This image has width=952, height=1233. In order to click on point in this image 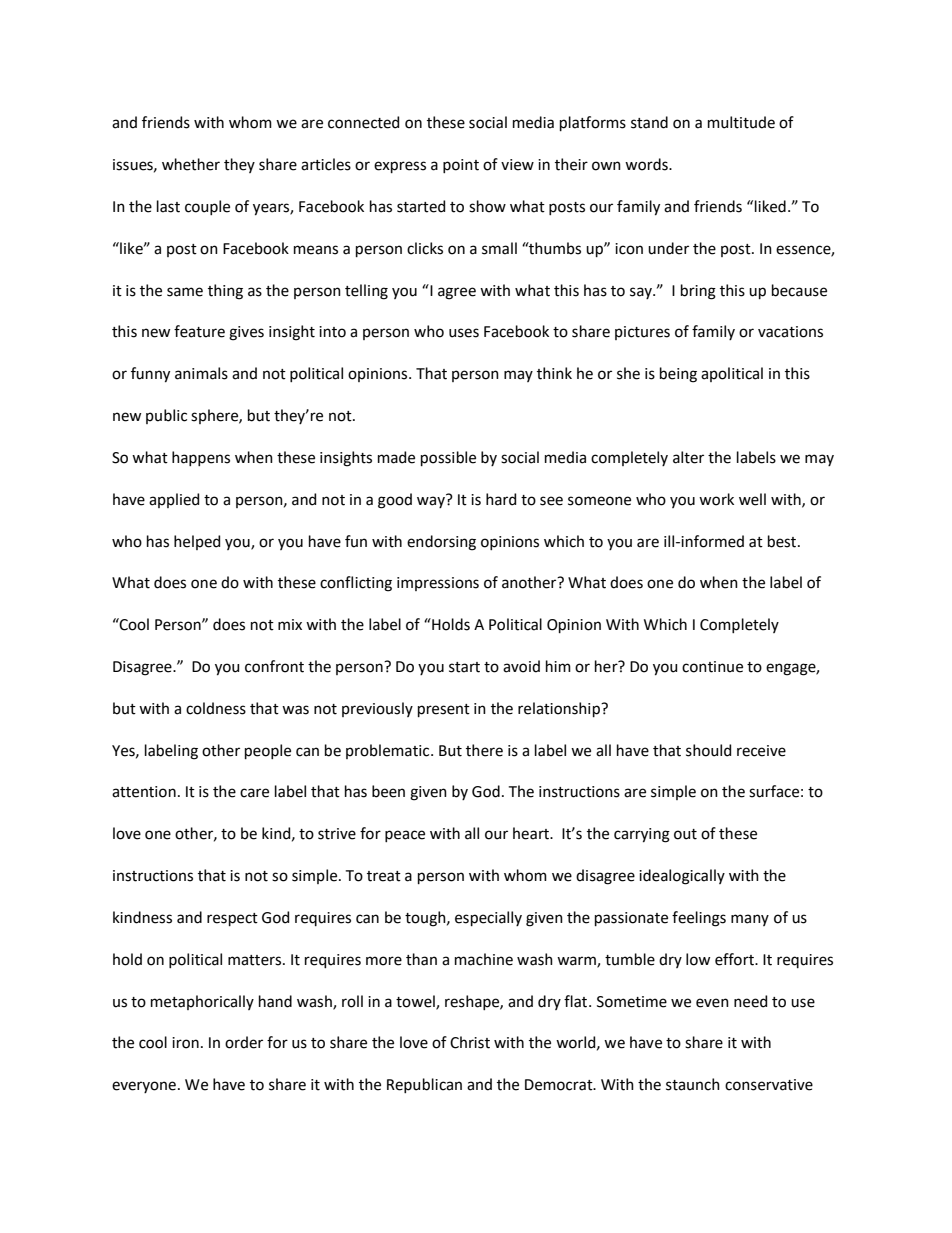, I will do `click(461, 166)`.
